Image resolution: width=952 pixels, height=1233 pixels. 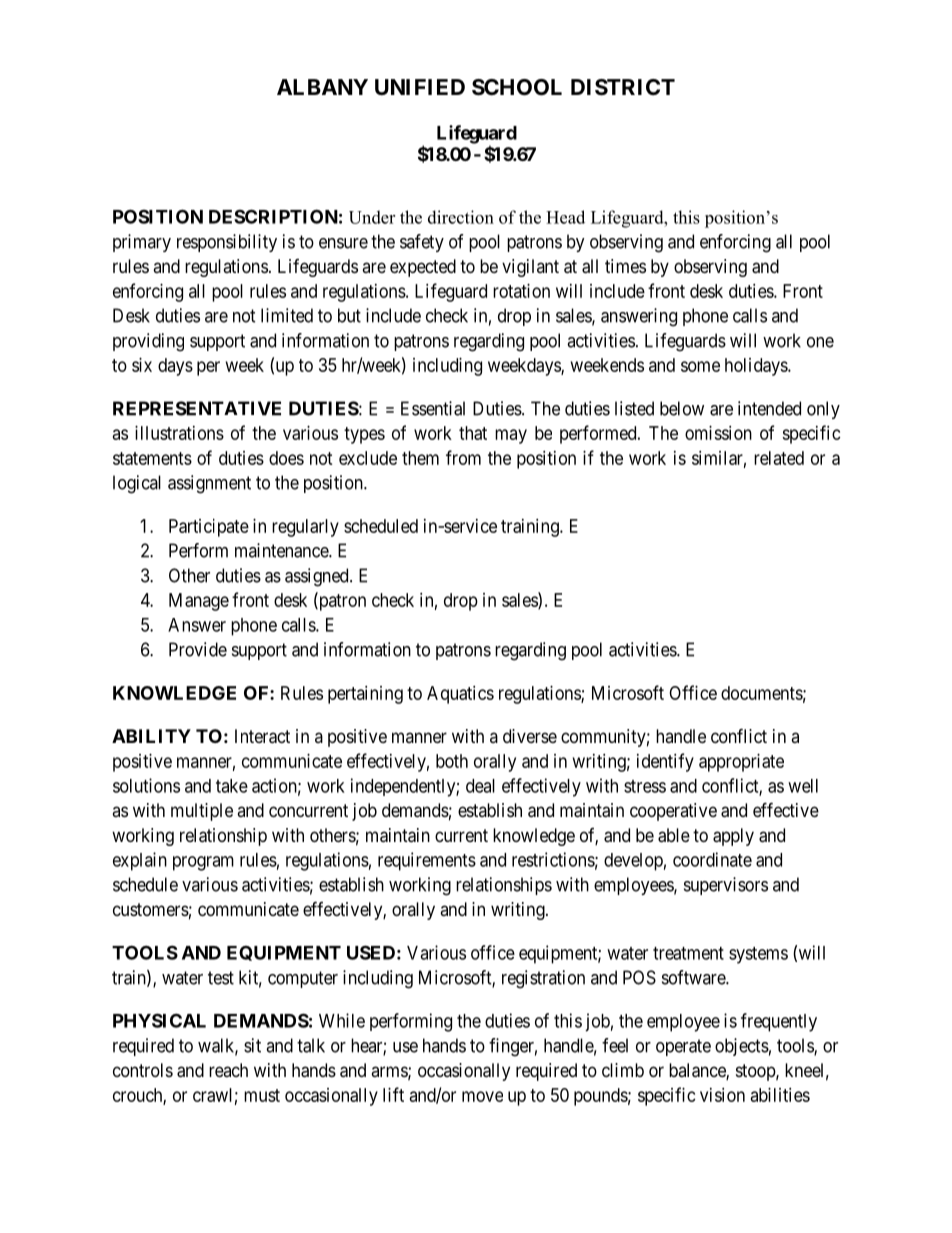 I want to click on reach, so click(x=228, y=1070).
